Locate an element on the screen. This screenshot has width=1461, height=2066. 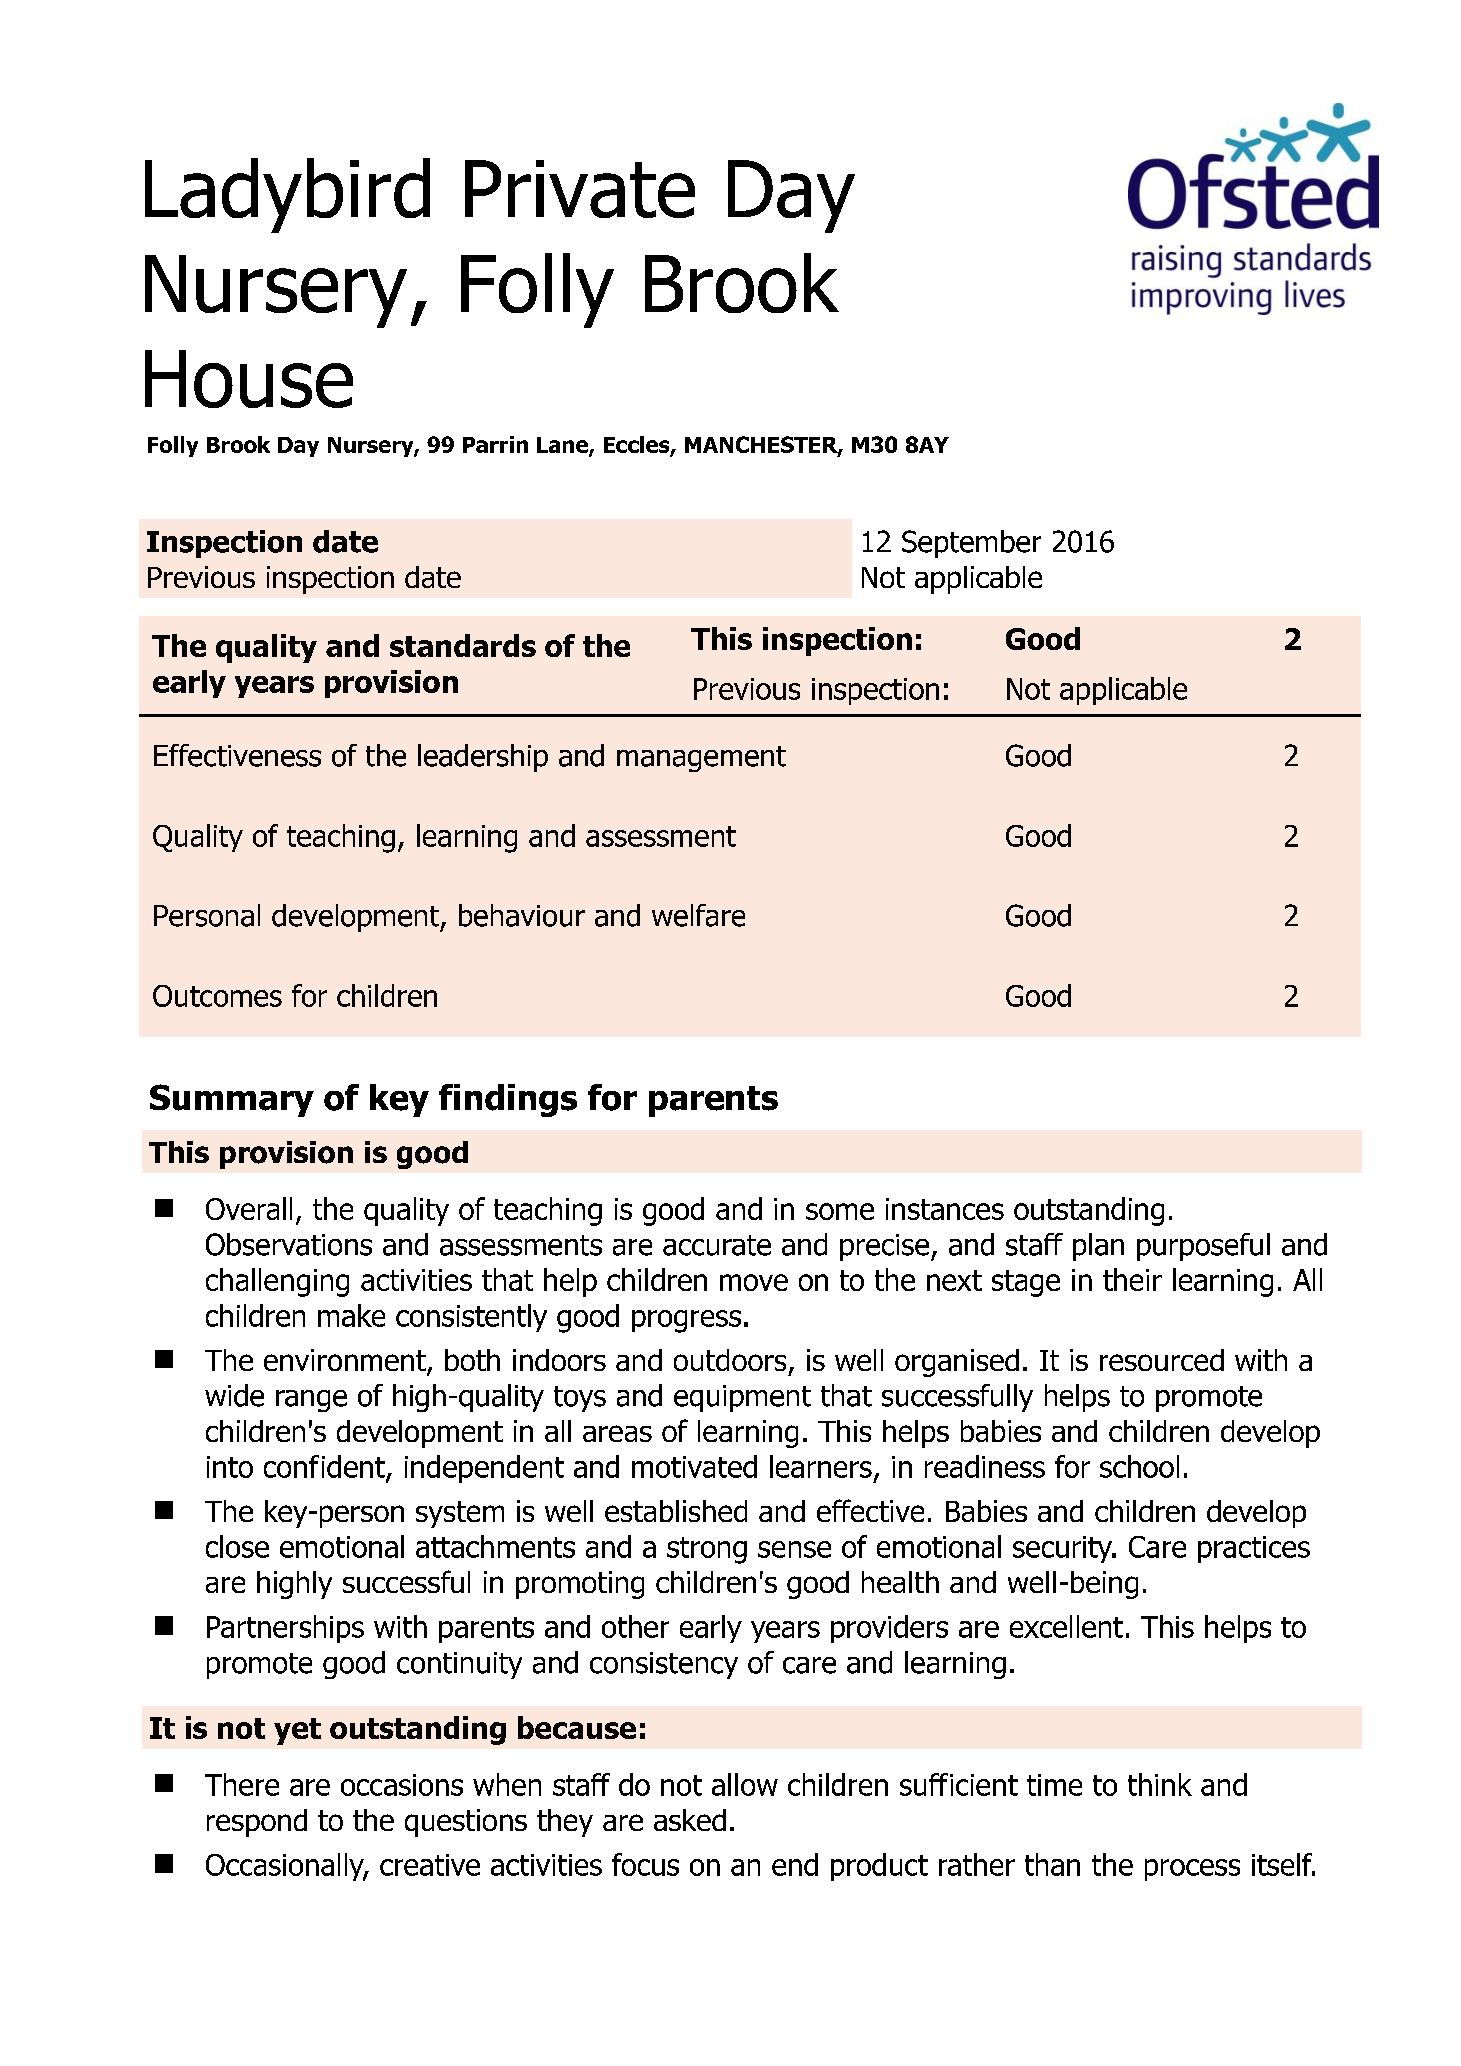
established is located at coordinates (676, 1511).
